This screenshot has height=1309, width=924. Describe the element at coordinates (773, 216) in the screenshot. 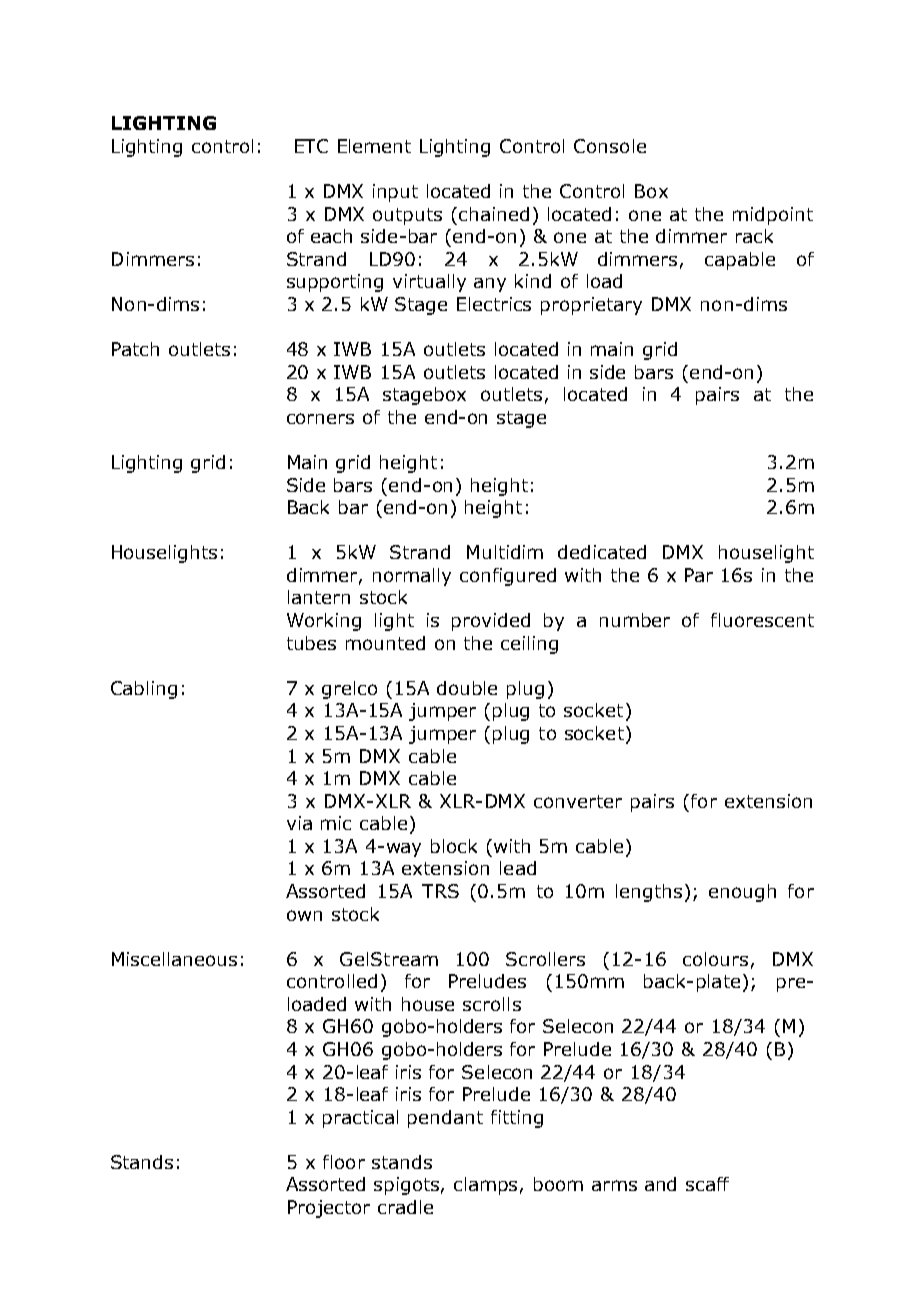

I see `midpoint` at that location.
